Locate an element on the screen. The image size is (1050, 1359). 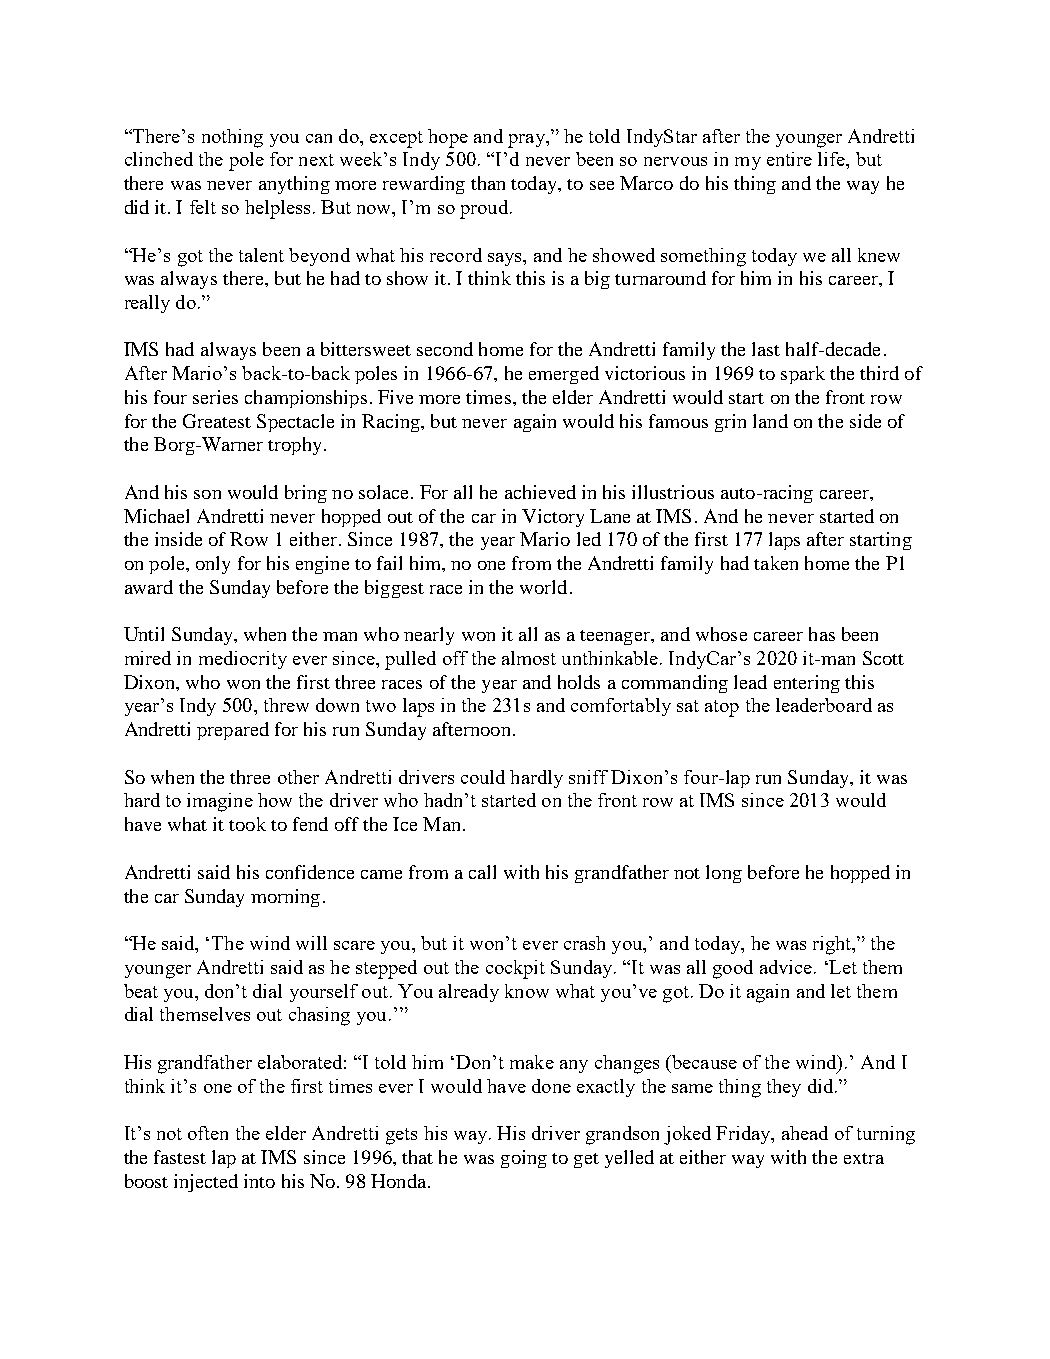
than is located at coordinates (488, 183).
